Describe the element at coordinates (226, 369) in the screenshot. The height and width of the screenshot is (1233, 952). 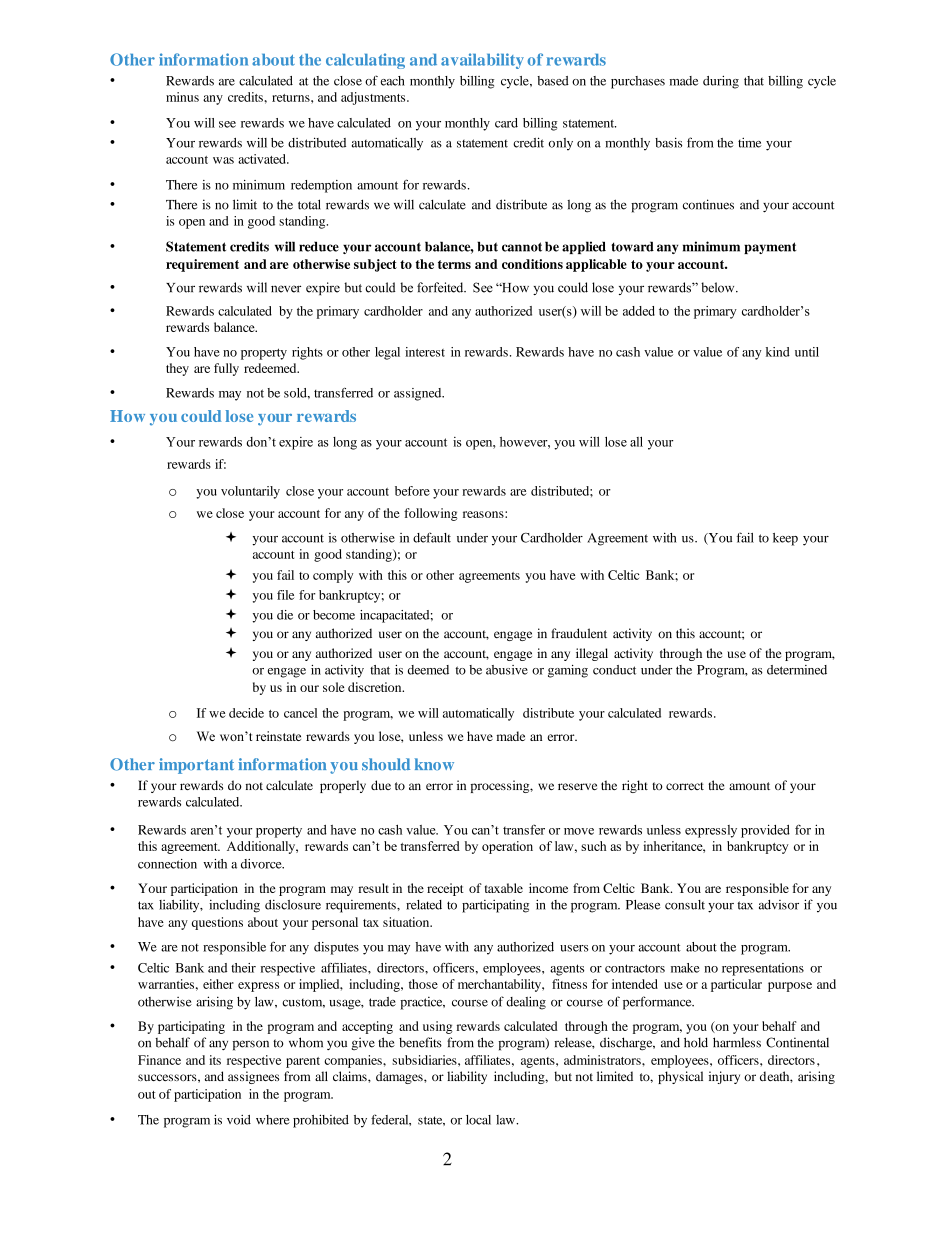
I see `fully` at that location.
